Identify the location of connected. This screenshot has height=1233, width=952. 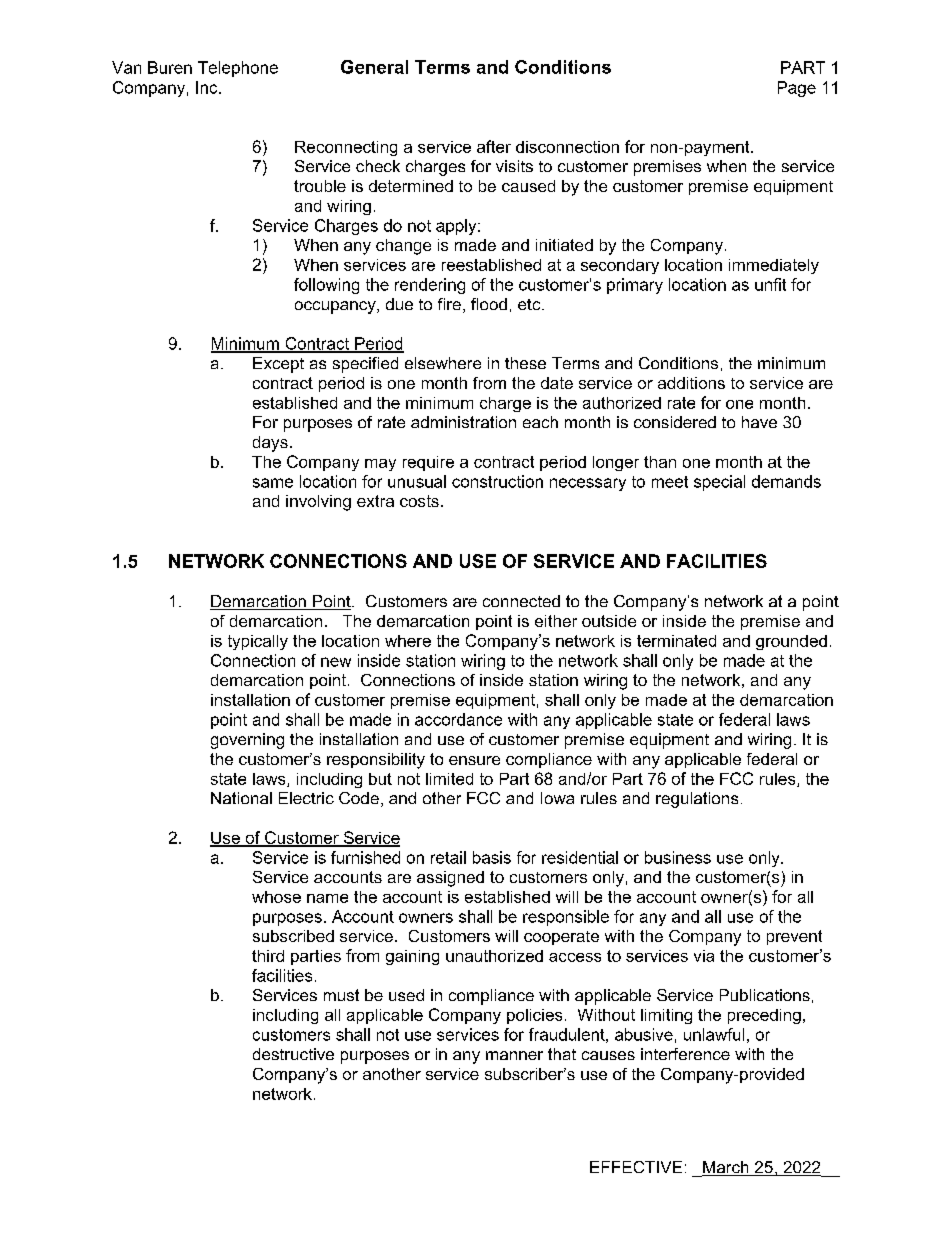
(521, 601).
